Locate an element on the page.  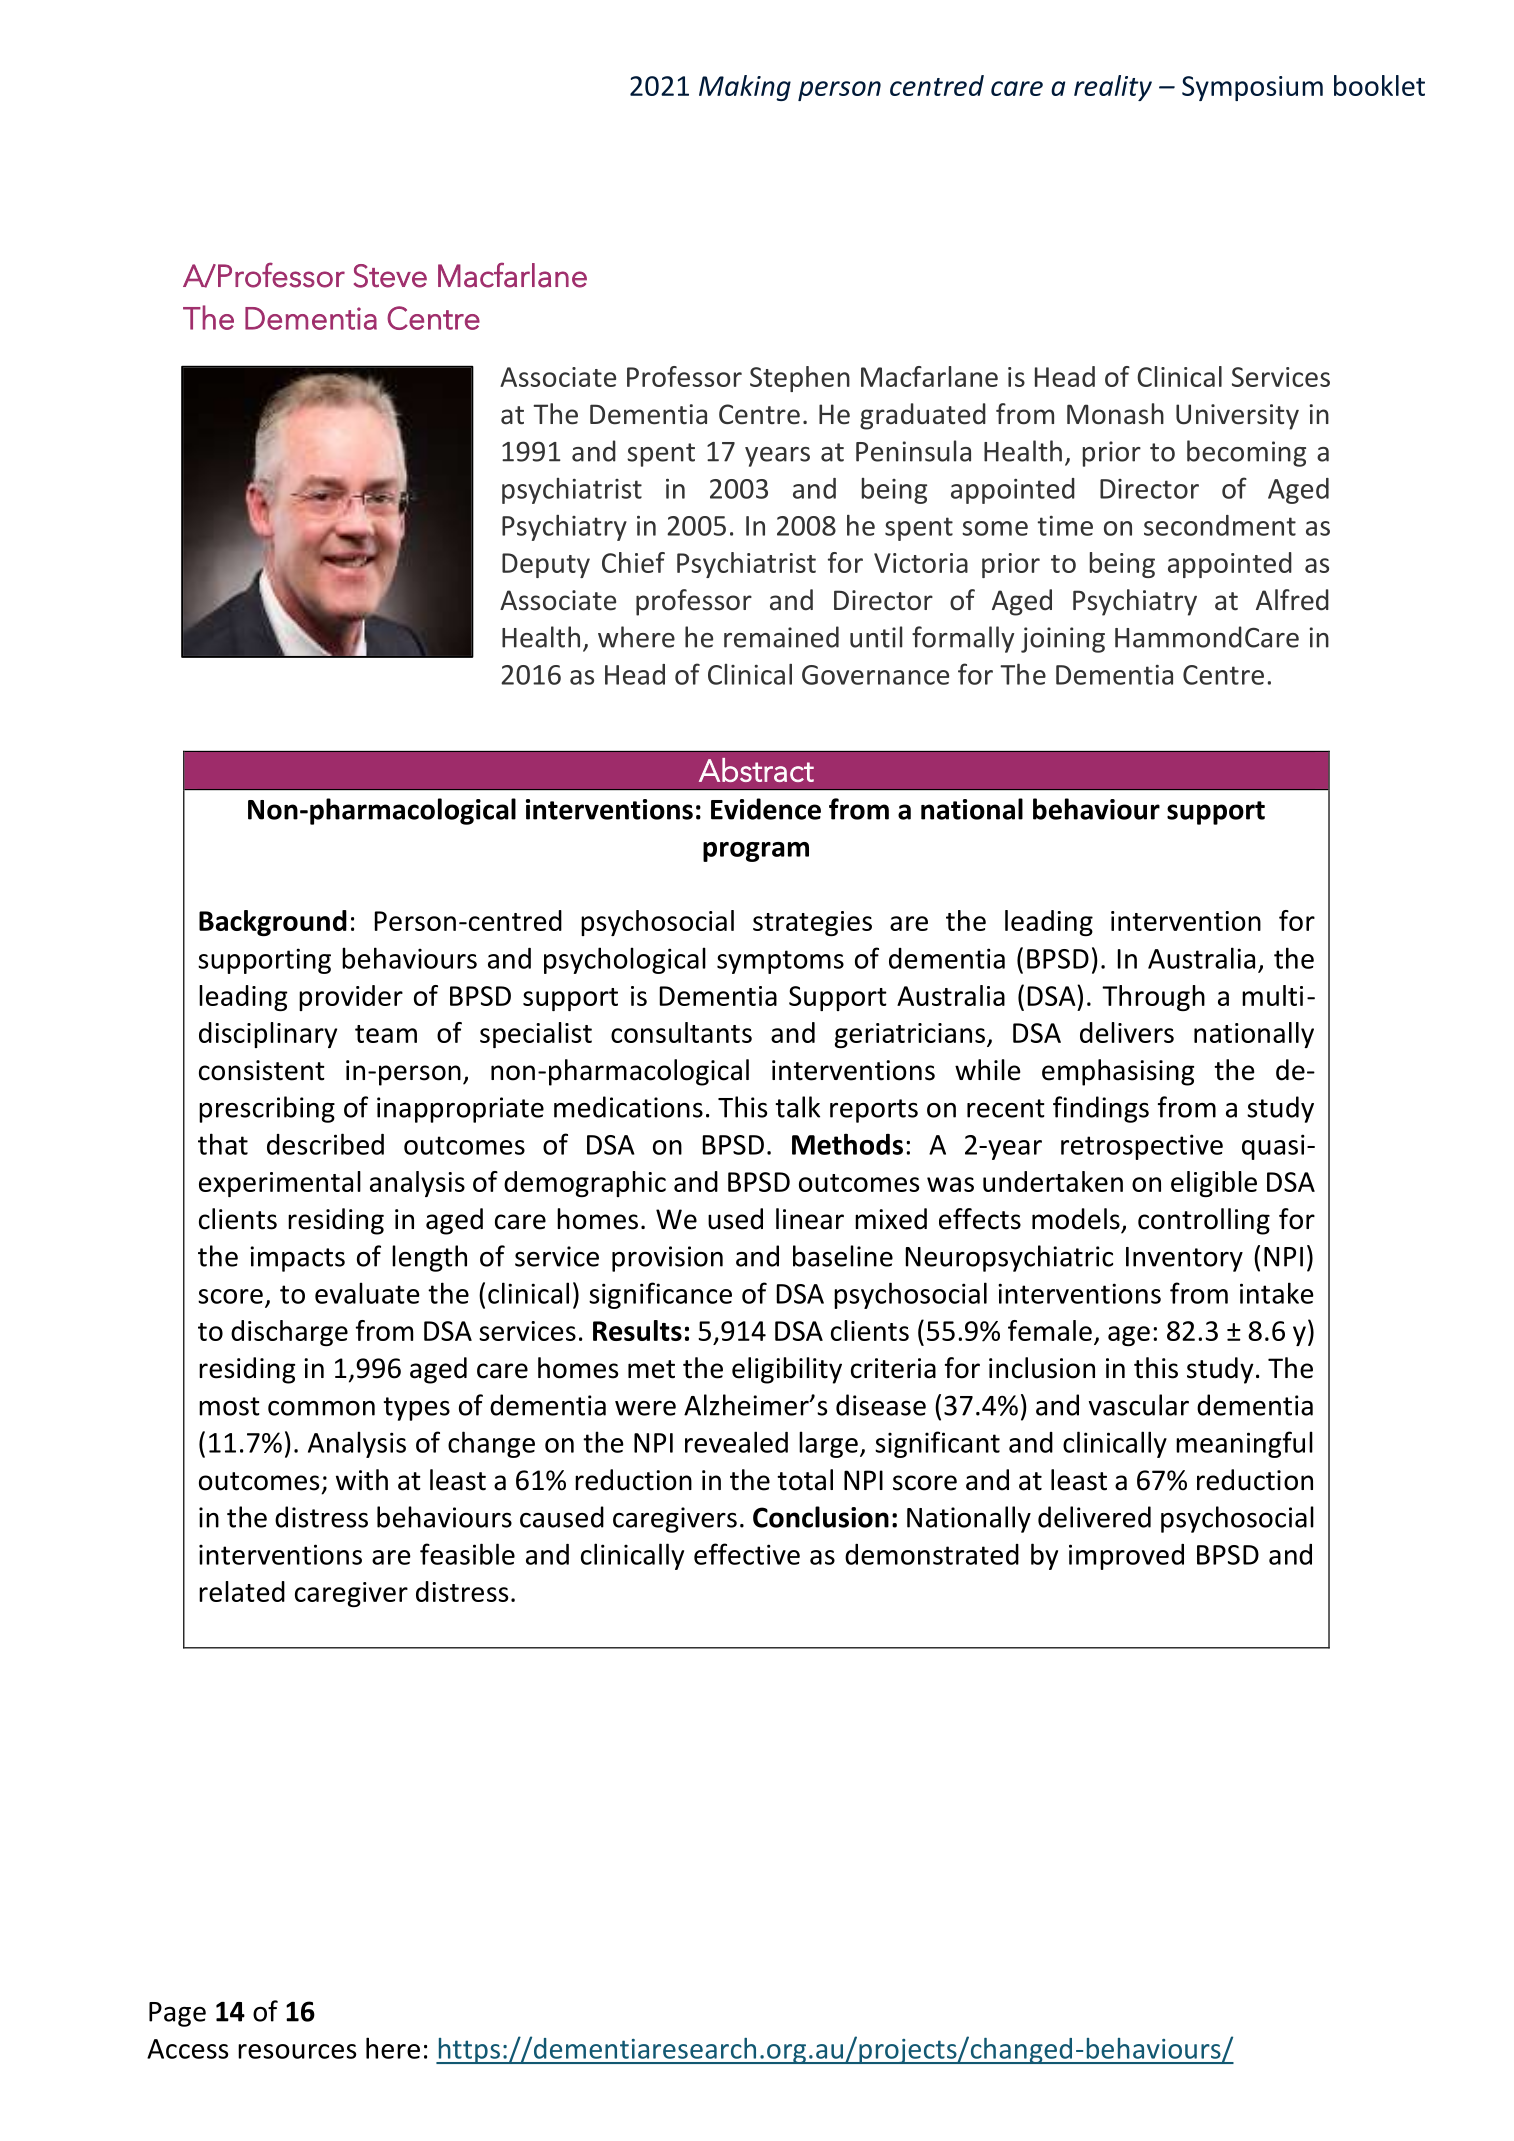
meaningful is located at coordinates (1244, 1444).
